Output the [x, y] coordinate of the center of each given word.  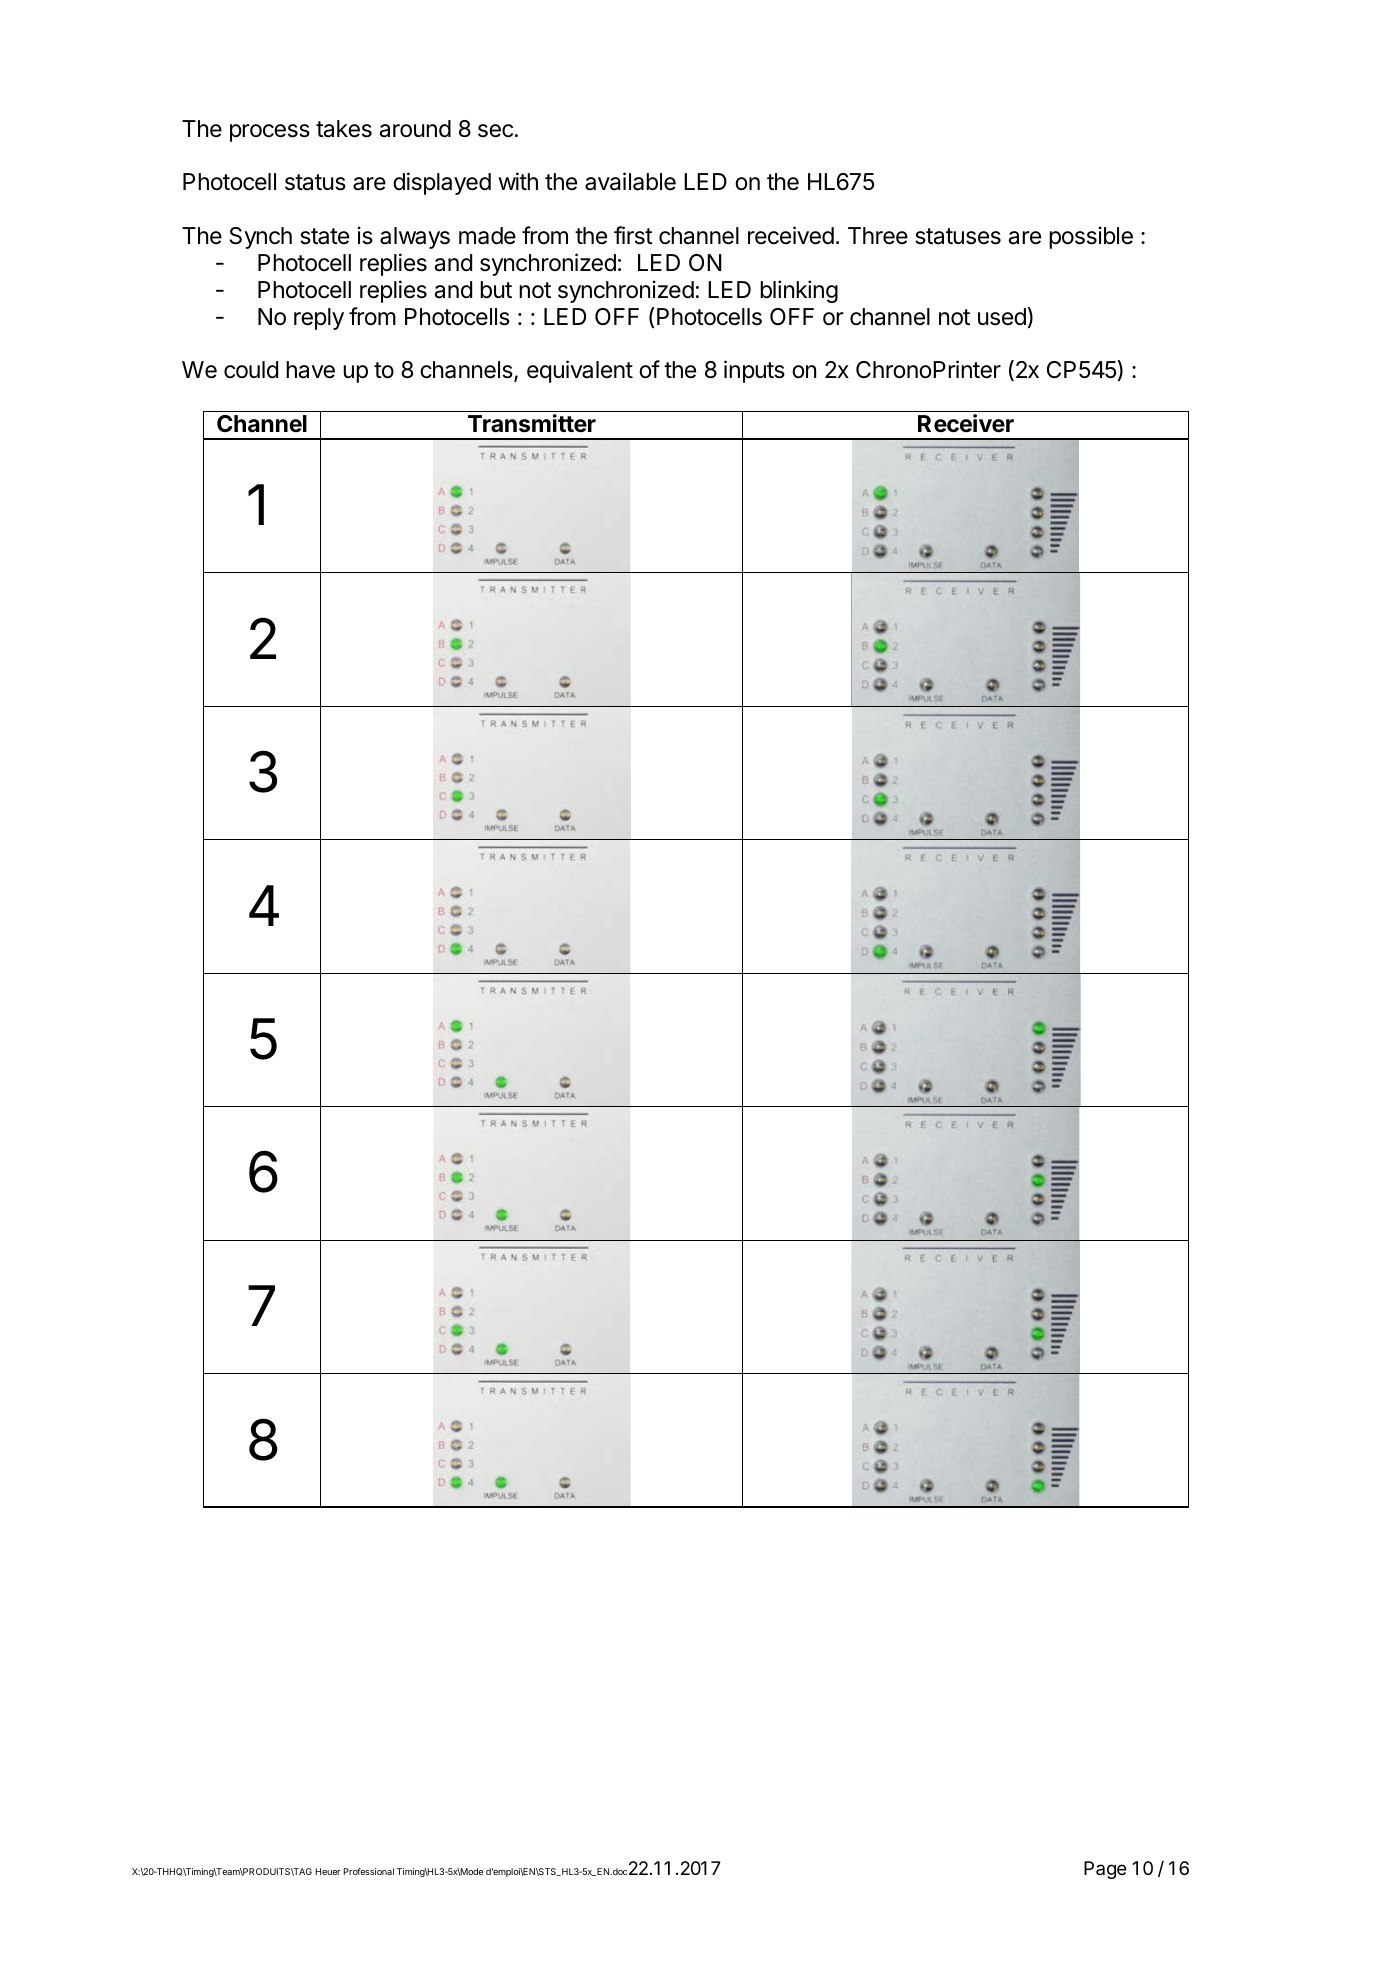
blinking [799, 291]
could [251, 370]
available [630, 181]
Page [1105, 1870]
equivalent [580, 371]
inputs [754, 371]
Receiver [966, 423]
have [310, 370]
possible [1091, 237]
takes [344, 129]
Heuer [328, 1871]
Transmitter [532, 423]
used [1003, 316]
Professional [369, 1871]
